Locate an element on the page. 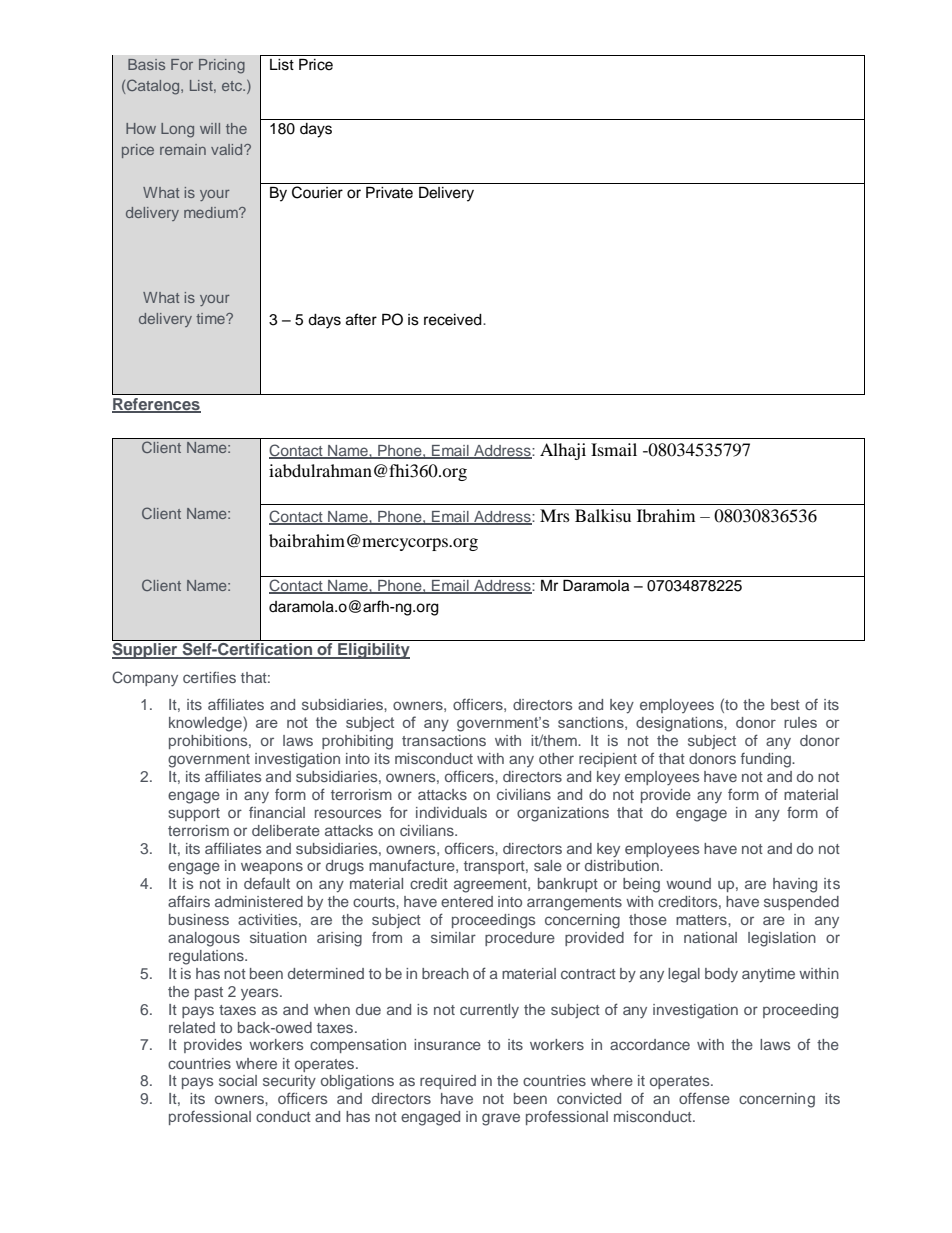 The image size is (952, 1233). Eligibility is located at coordinates (373, 651).
